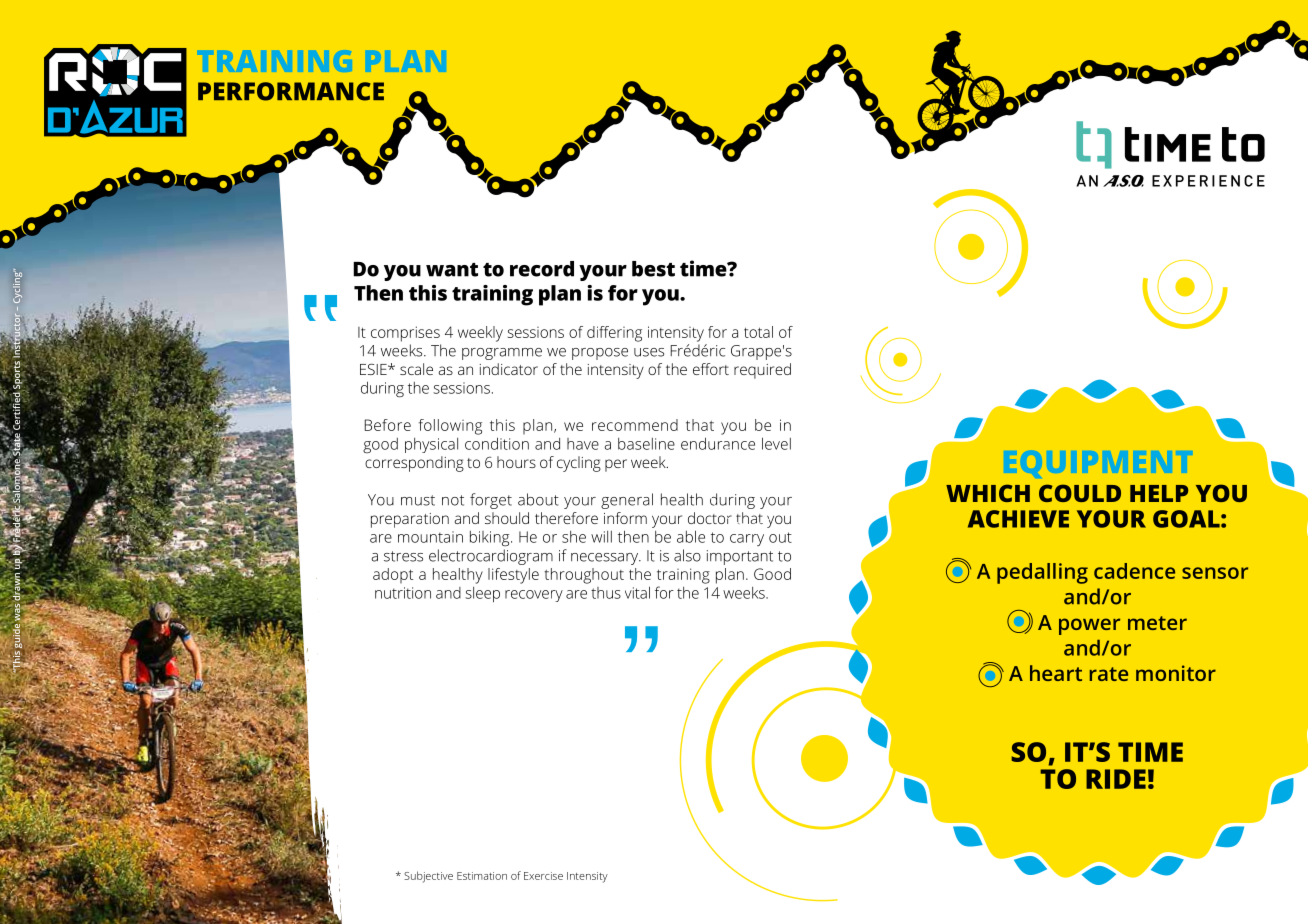  I want to click on important, so click(740, 557).
